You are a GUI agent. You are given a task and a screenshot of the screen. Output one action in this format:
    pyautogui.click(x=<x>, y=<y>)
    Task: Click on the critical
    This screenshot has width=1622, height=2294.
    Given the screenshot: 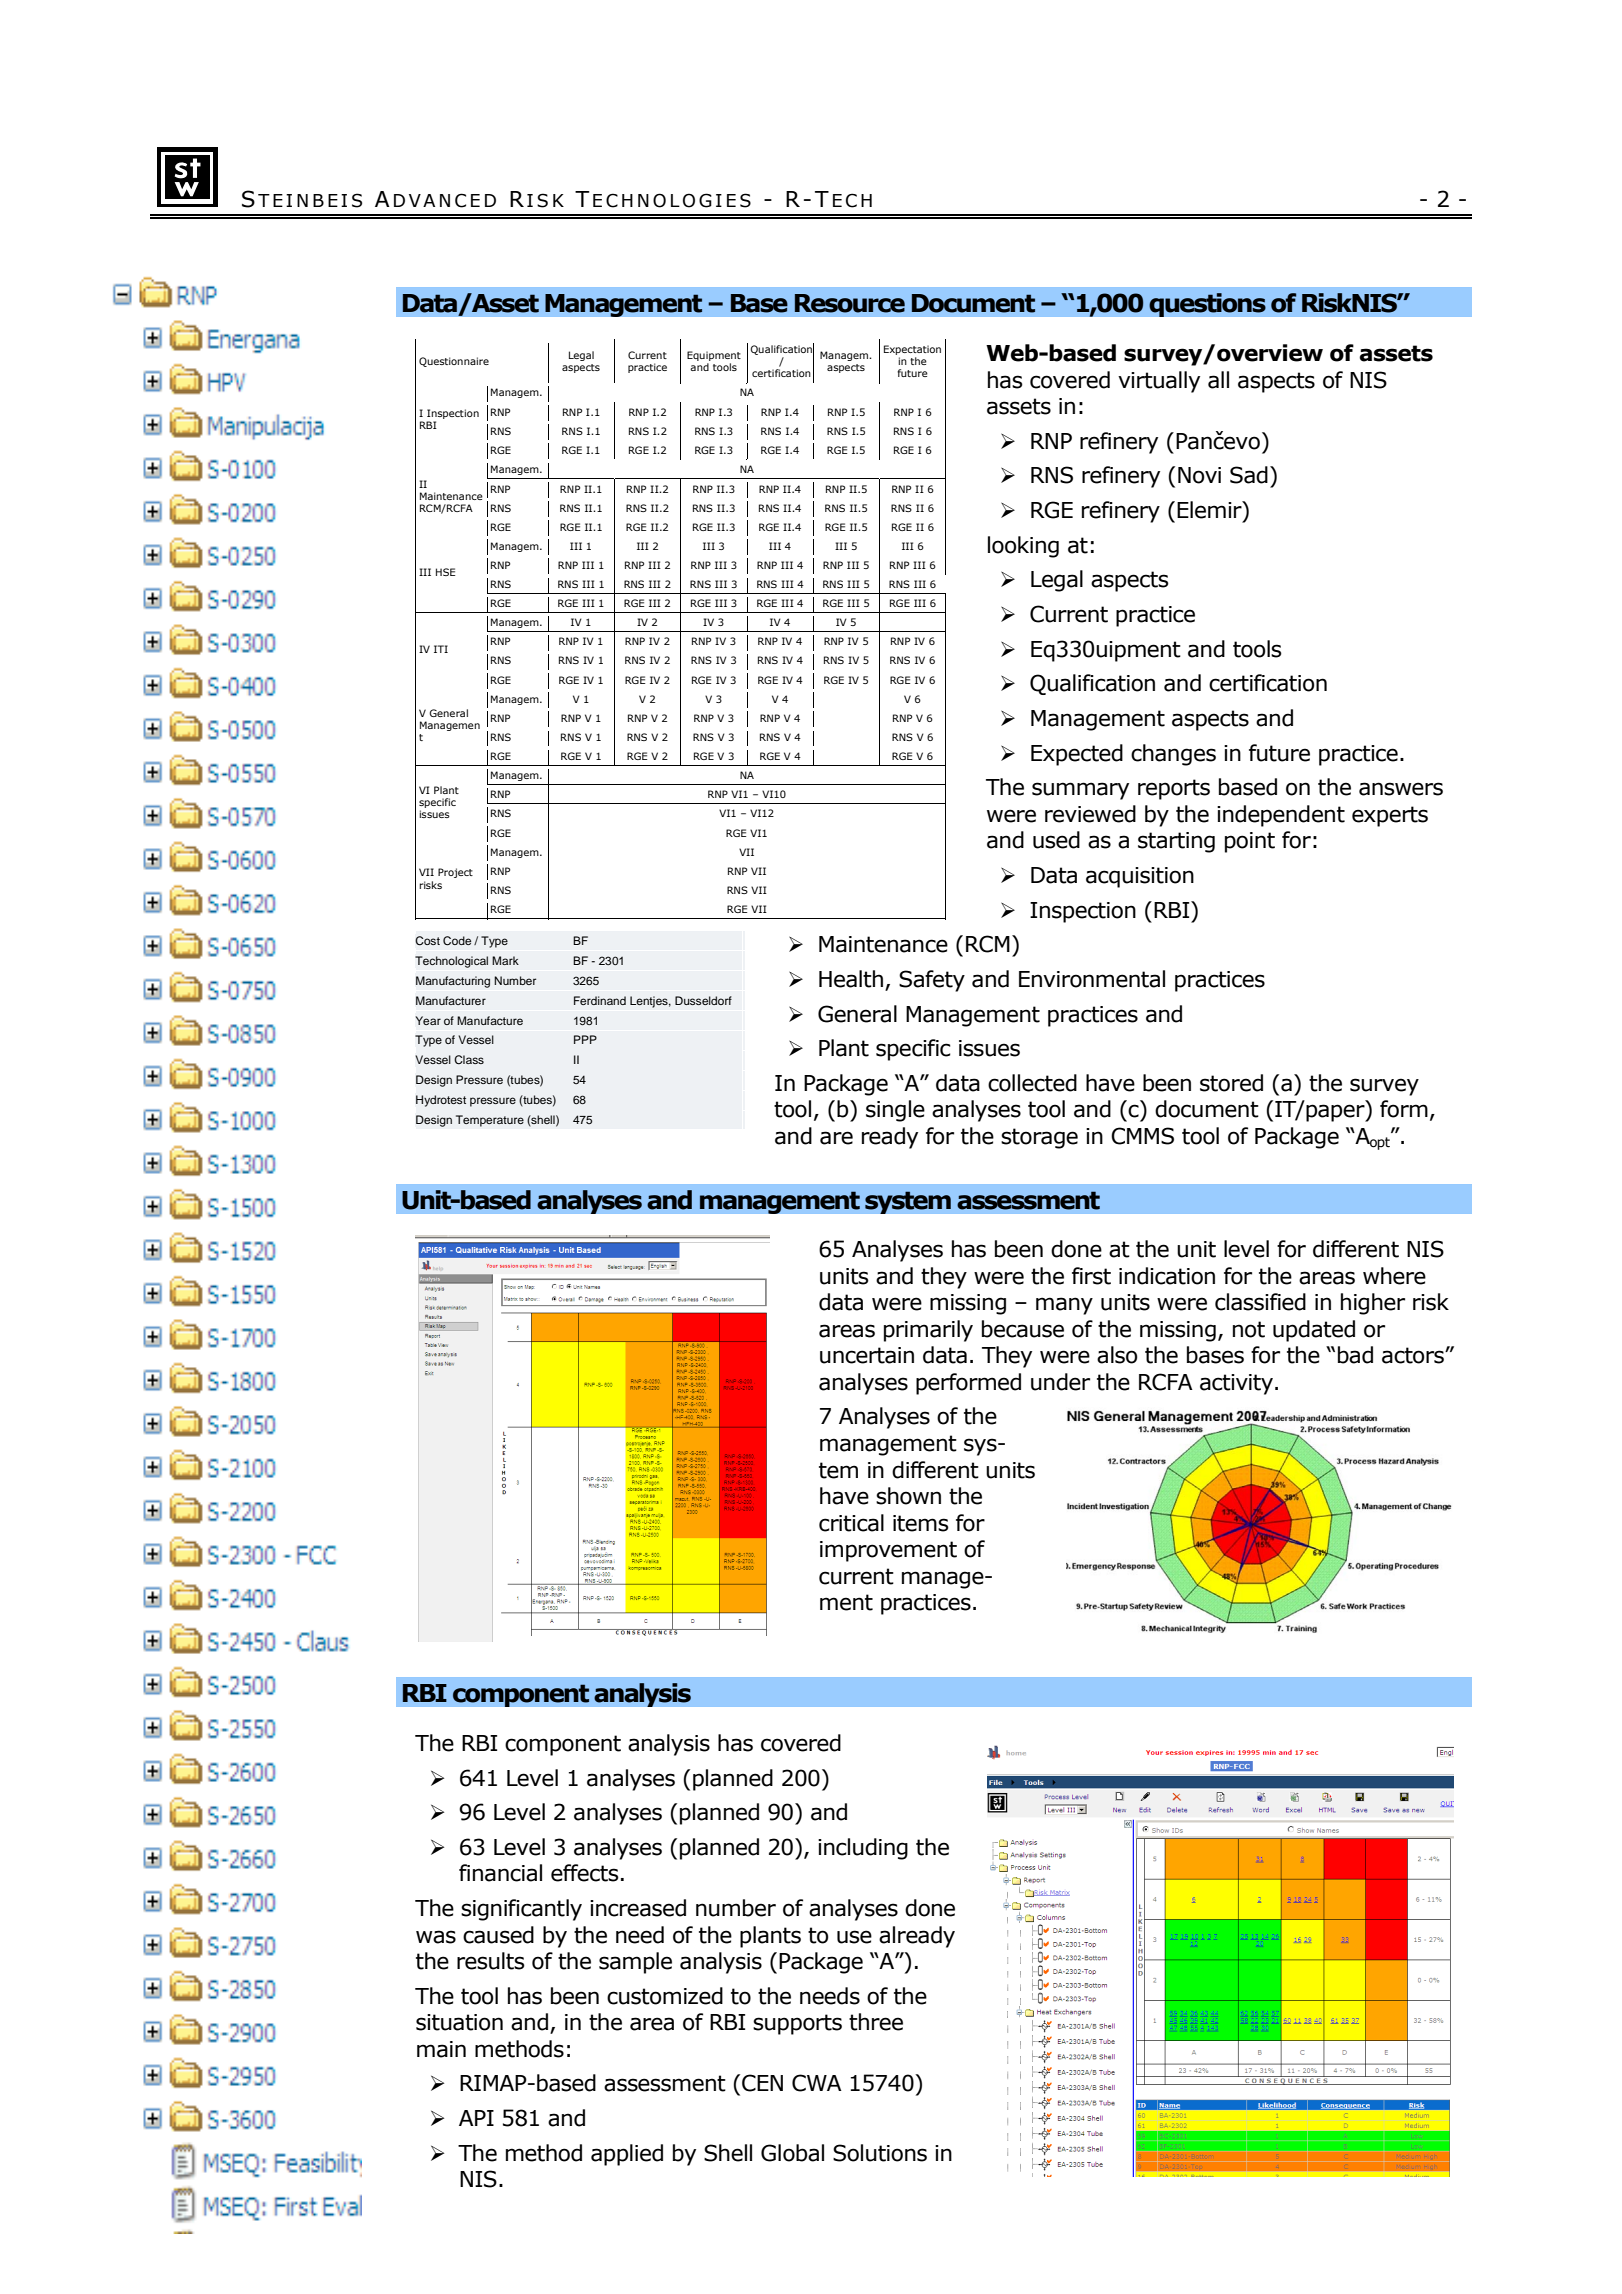 What is the action you would take?
    pyautogui.click(x=851, y=1523)
